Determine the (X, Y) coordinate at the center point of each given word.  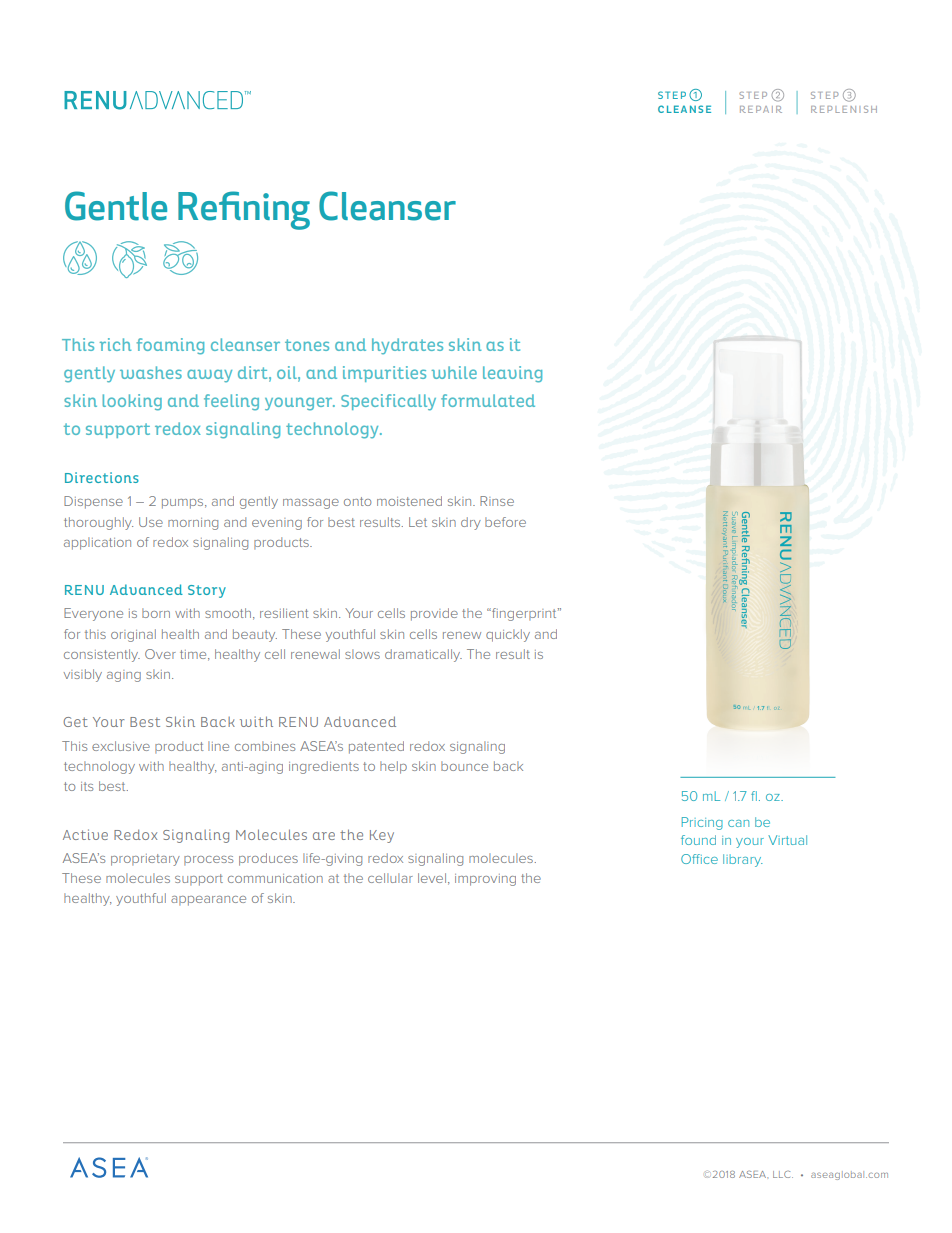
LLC (783, 1174)
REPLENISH (844, 109)
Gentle (116, 206)
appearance (208, 901)
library (743, 860)
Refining (244, 210)
